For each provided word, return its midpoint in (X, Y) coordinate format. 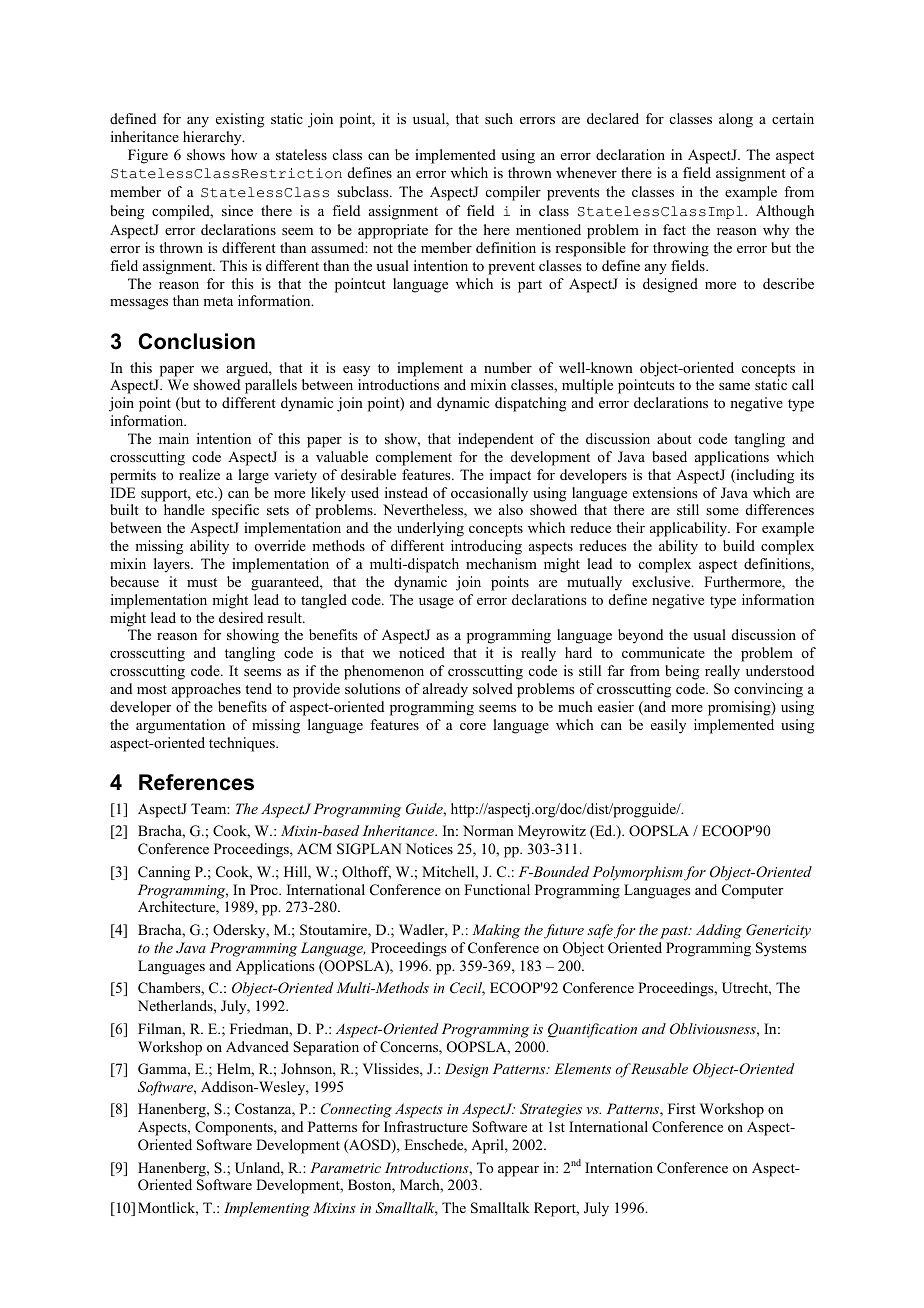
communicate (663, 652)
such (499, 118)
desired (241, 617)
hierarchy (213, 138)
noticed (422, 653)
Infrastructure (426, 1126)
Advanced (257, 1046)
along (736, 120)
